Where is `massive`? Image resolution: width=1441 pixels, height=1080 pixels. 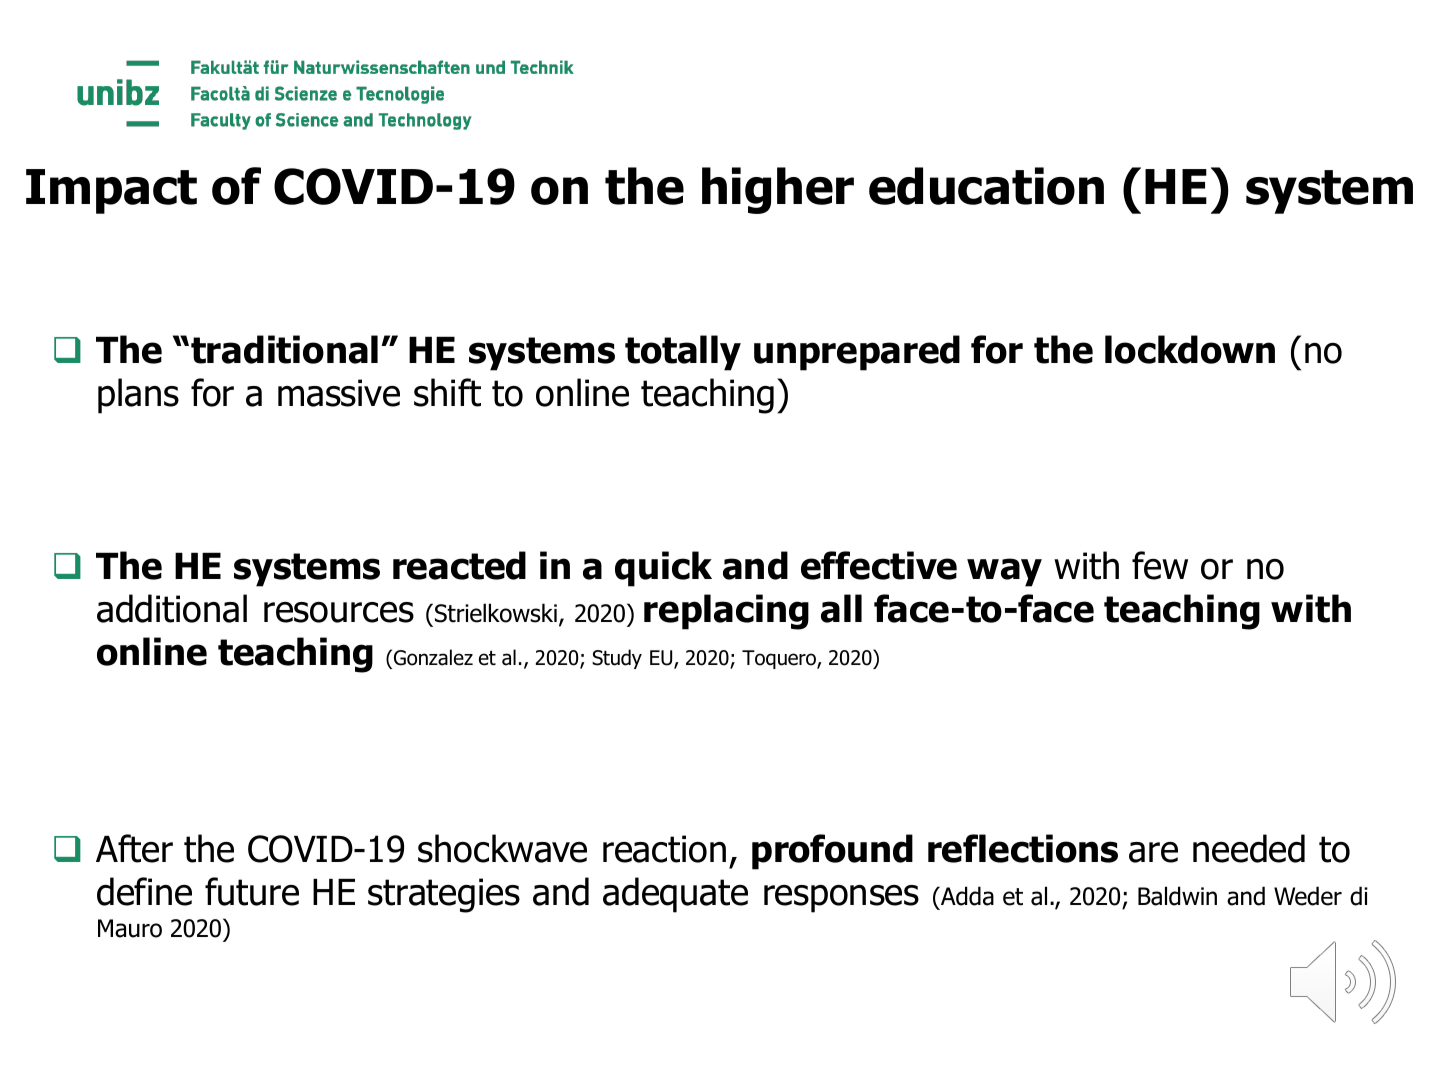 massive is located at coordinates (339, 393).
